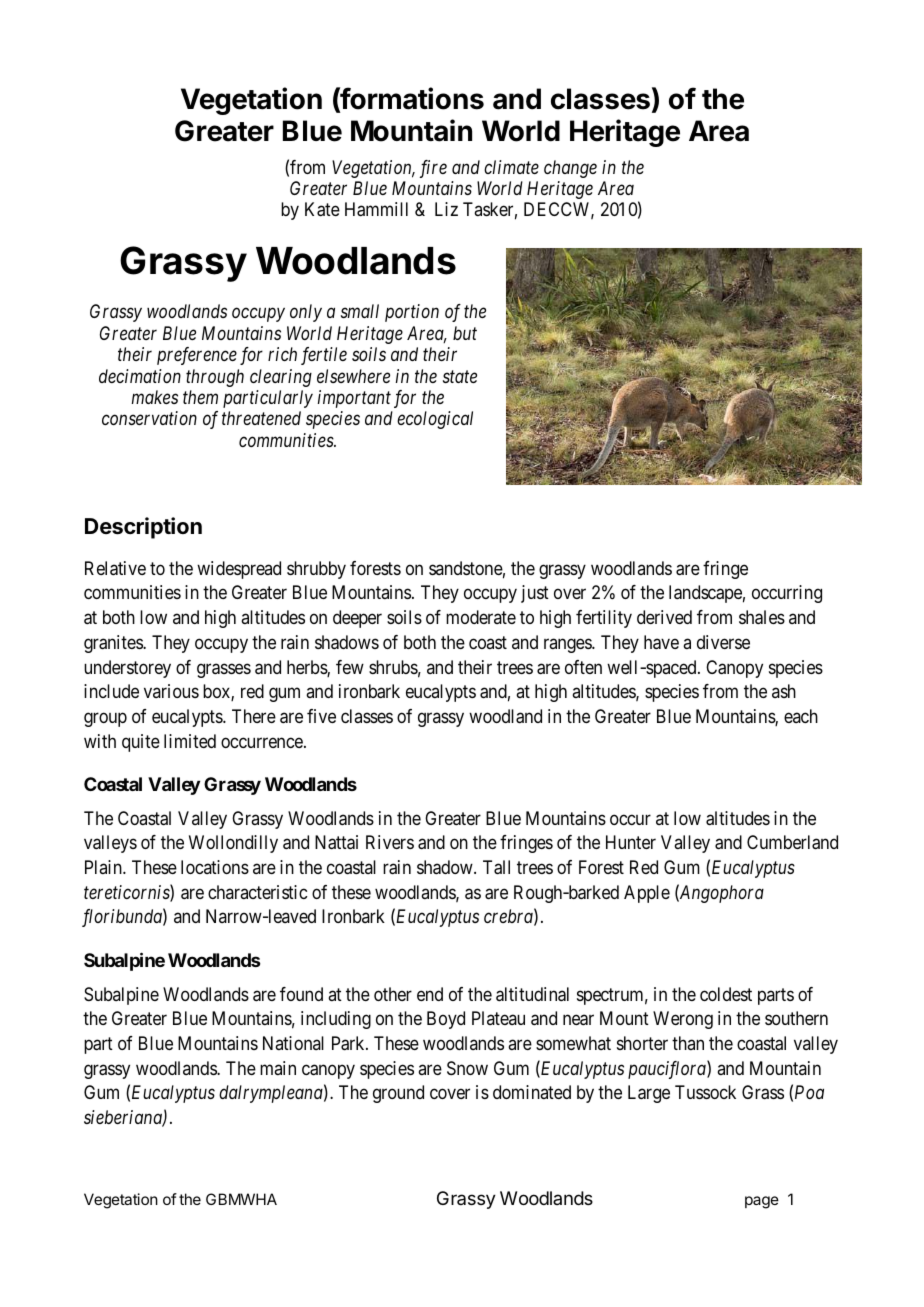 The image size is (924, 1307). What do you see at coordinates (723, 642) in the screenshot?
I see `diverse` at bounding box center [723, 642].
